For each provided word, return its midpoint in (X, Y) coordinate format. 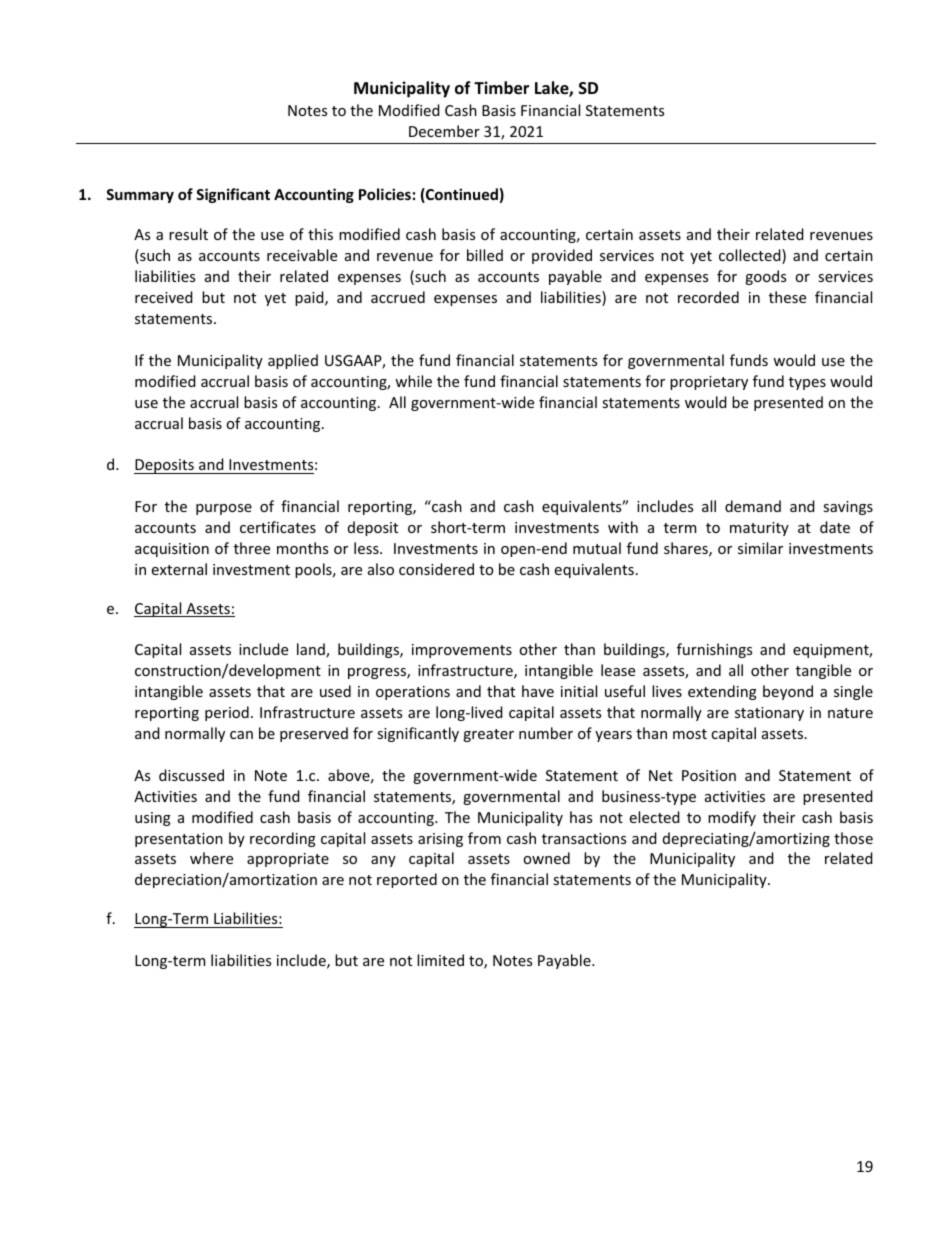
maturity (759, 529)
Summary (140, 196)
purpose (224, 509)
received (164, 297)
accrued (398, 297)
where (211, 858)
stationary (769, 714)
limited (440, 960)
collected (751, 256)
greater (488, 735)
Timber (501, 88)
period (227, 713)
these (787, 297)
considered (436, 569)
